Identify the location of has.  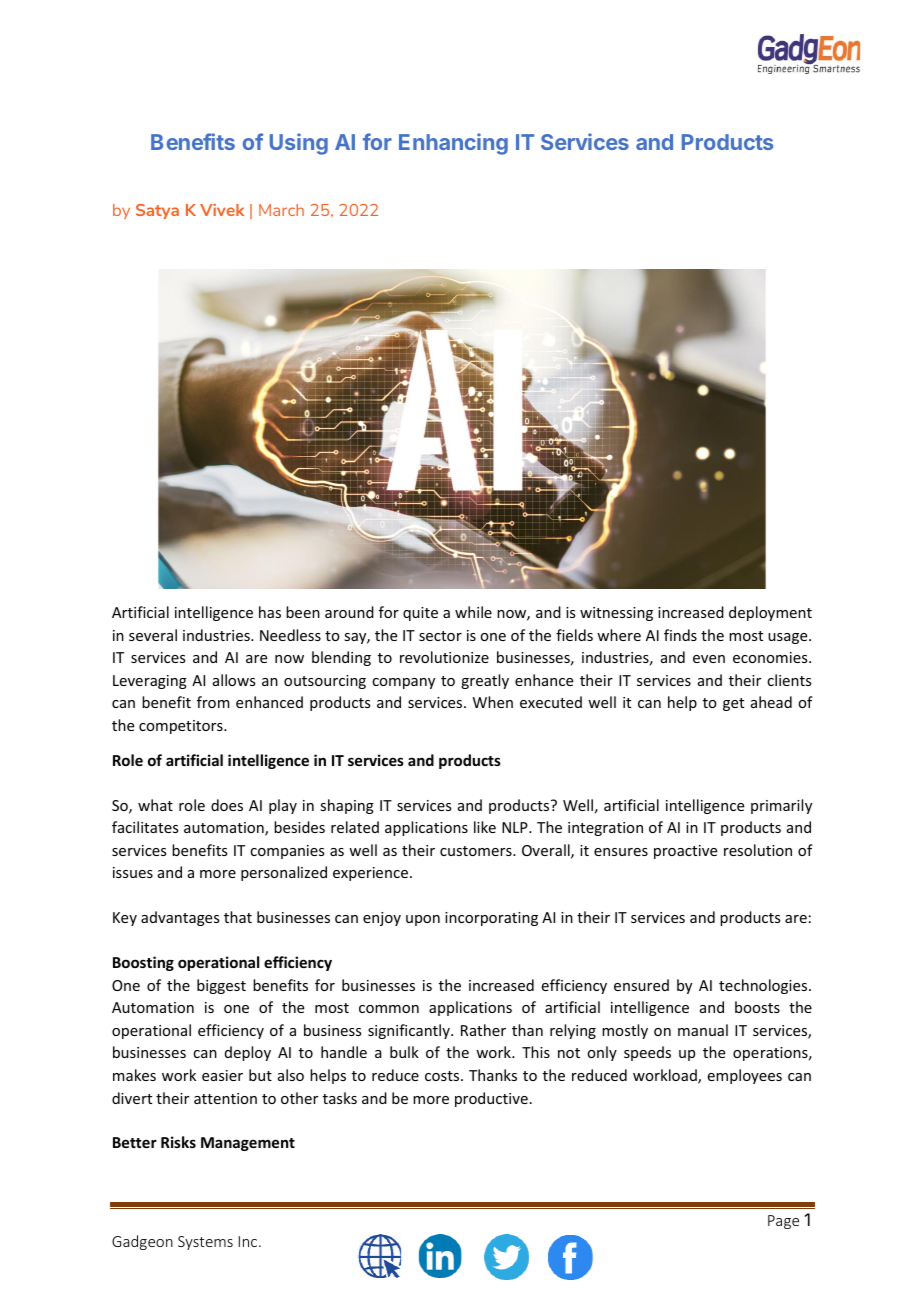
(270, 612).
